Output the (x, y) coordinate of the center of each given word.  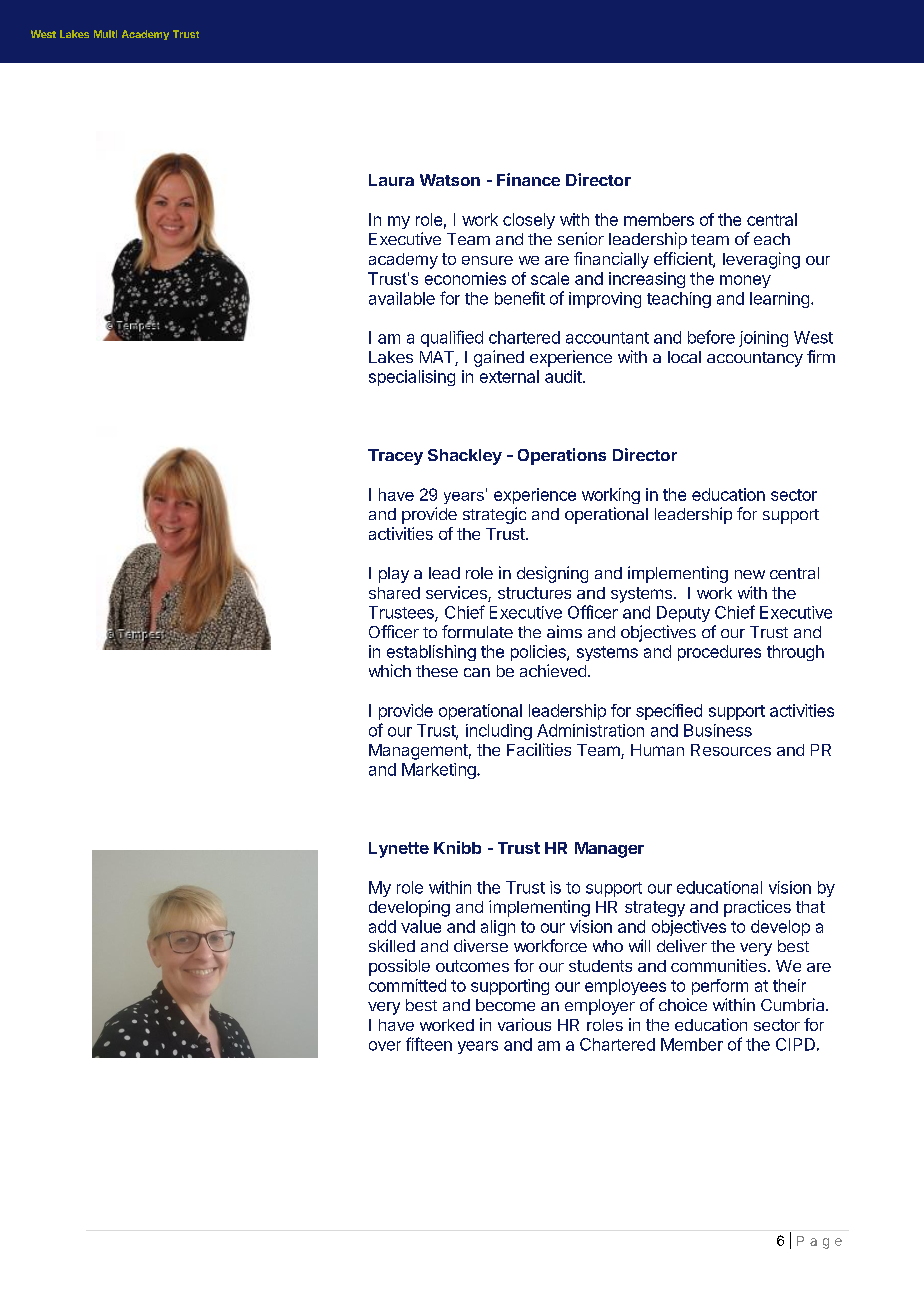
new (750, 574)
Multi (105, 34)
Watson (450, 180)
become (505, 1005)
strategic (494, 515)
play (394, 575)
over (385, 1046)
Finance (528, 179)
